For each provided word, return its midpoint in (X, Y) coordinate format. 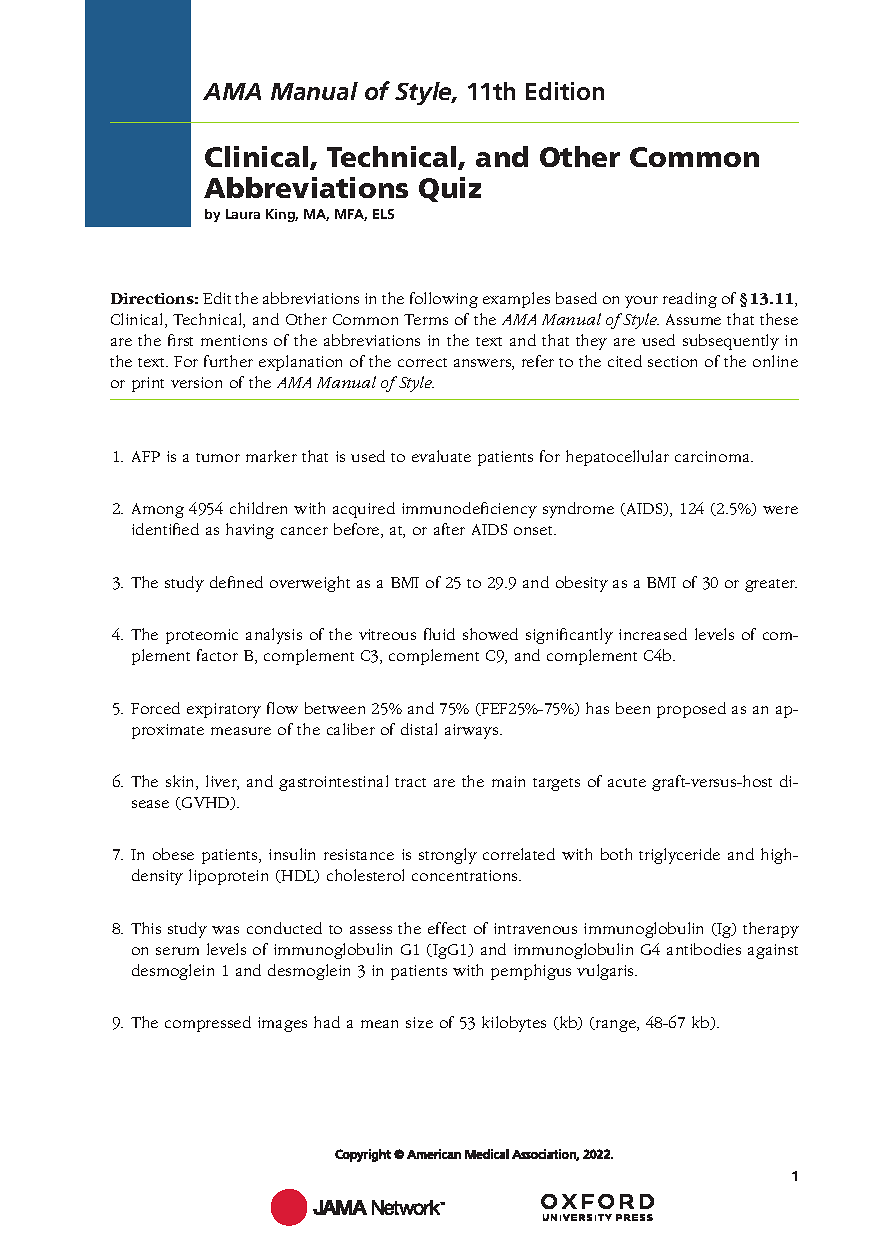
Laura (243, 214)
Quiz (450, 189)
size (419, 1022)
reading (690, 300)
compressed (208, 1024)
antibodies (704, 949)
